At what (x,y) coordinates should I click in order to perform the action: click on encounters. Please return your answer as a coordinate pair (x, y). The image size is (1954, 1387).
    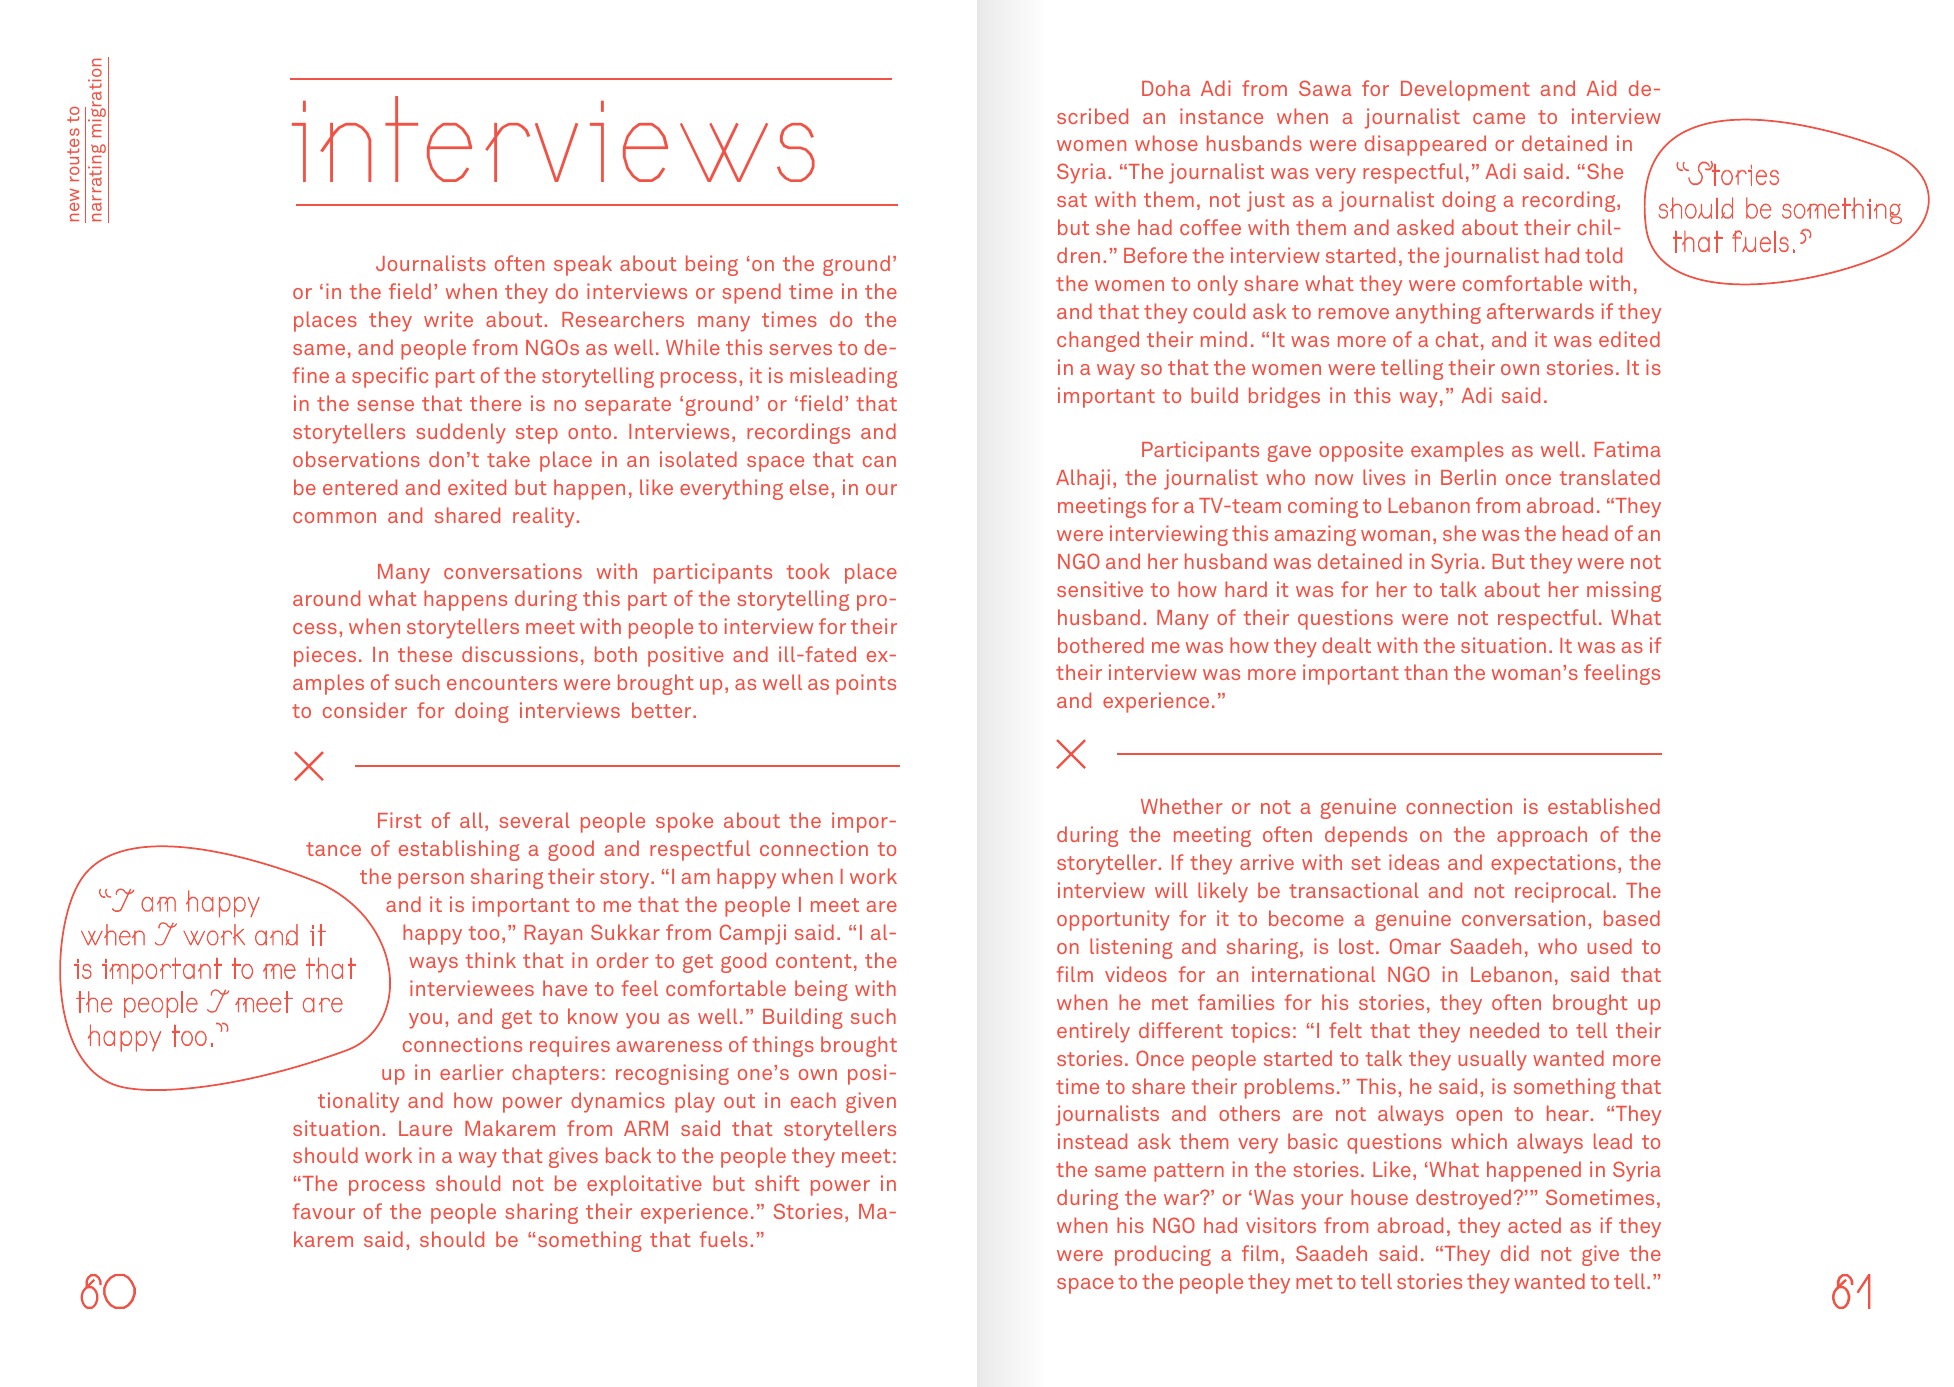
    Looking at the image, I should click on (502, 683).
